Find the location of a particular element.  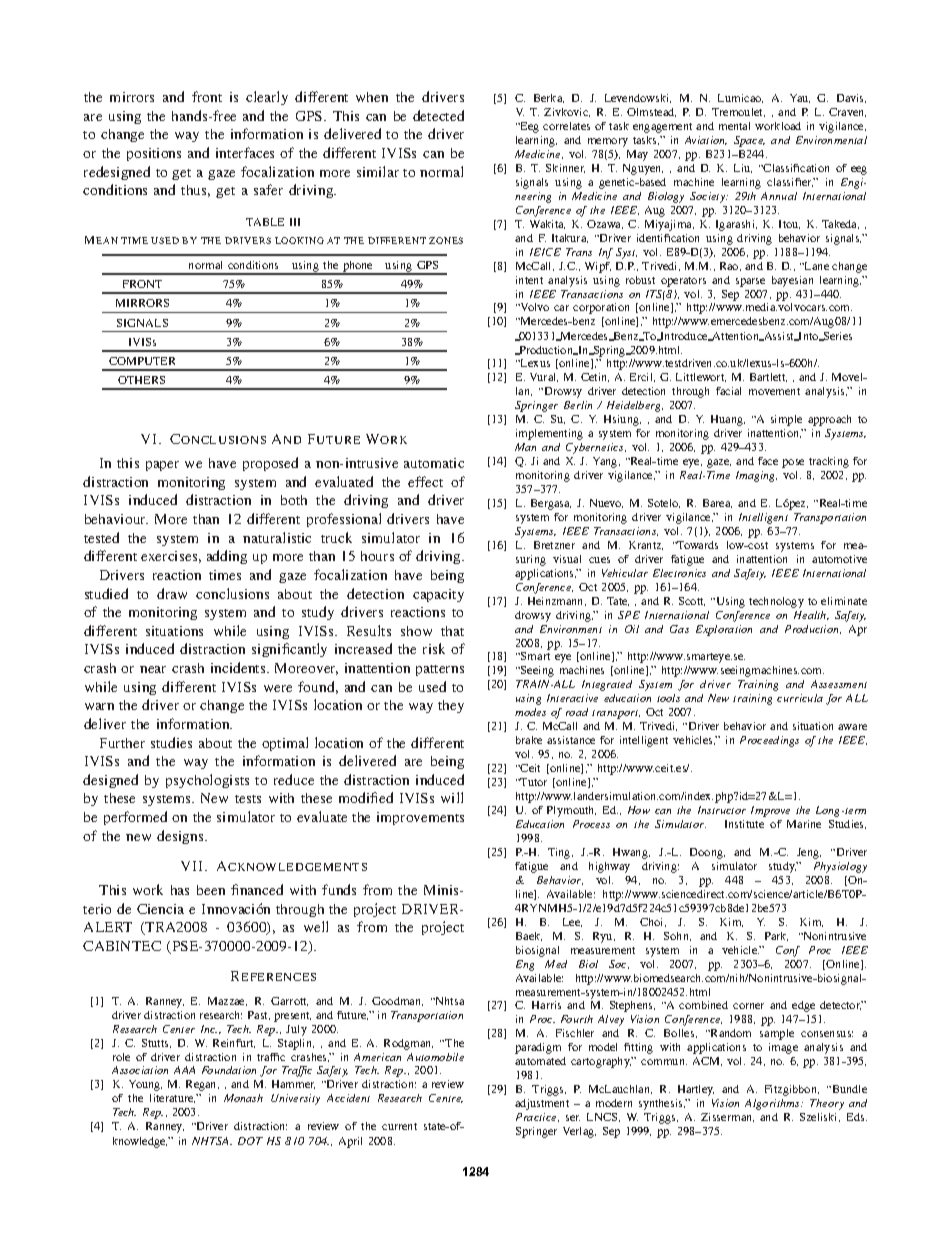

VII is located at coordinates (193, 866).
